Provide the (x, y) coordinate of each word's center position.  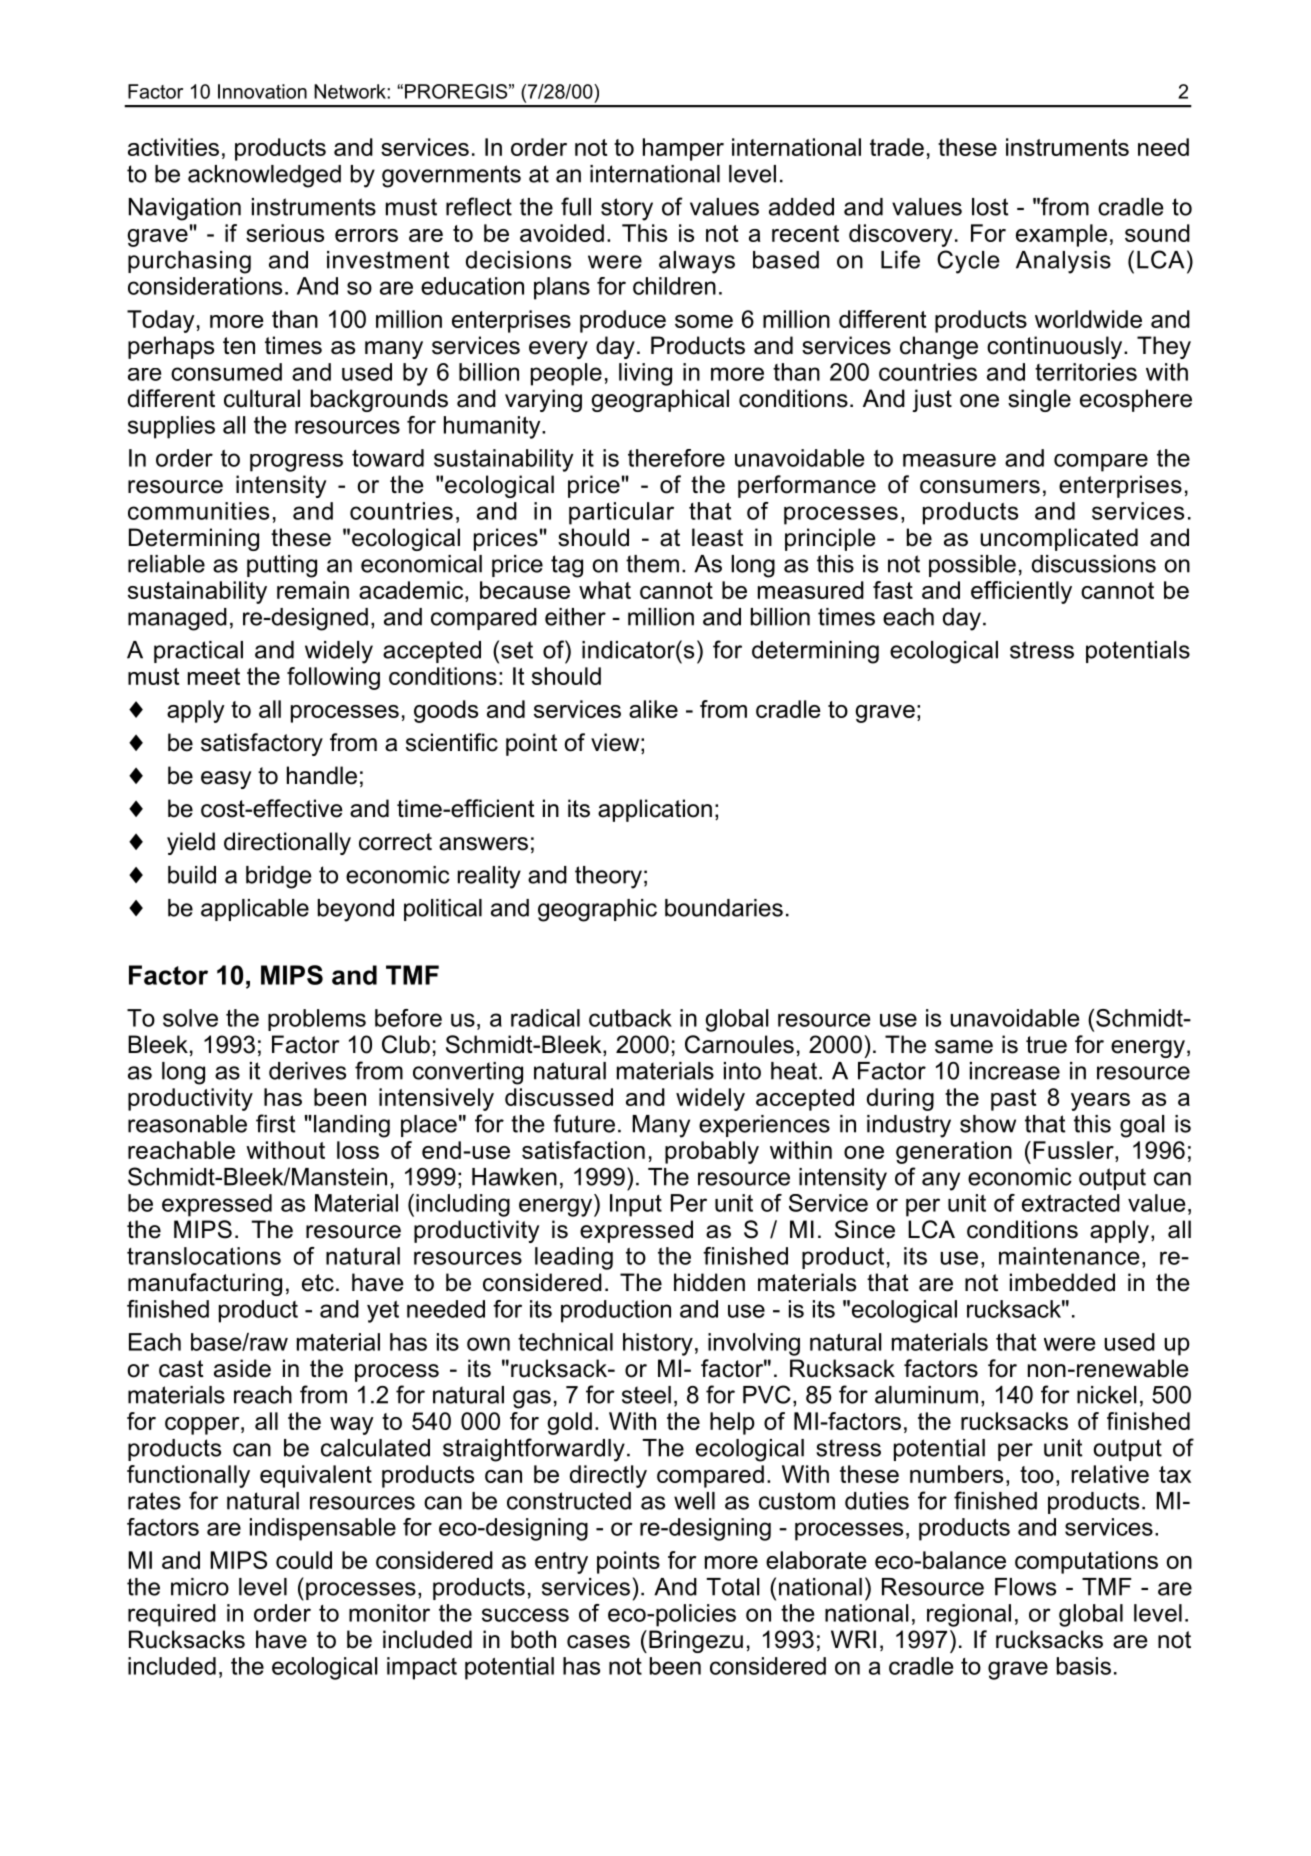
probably (712, 1152)
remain (313, 590)
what (605, 590)
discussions (1094, 564)
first (275, 1123)
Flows (1025, 1587)
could (304, 1560)
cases (598, 1642)
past (1013, 1100)
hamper (683, 149)
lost (990, 207)
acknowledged (264, 176)
